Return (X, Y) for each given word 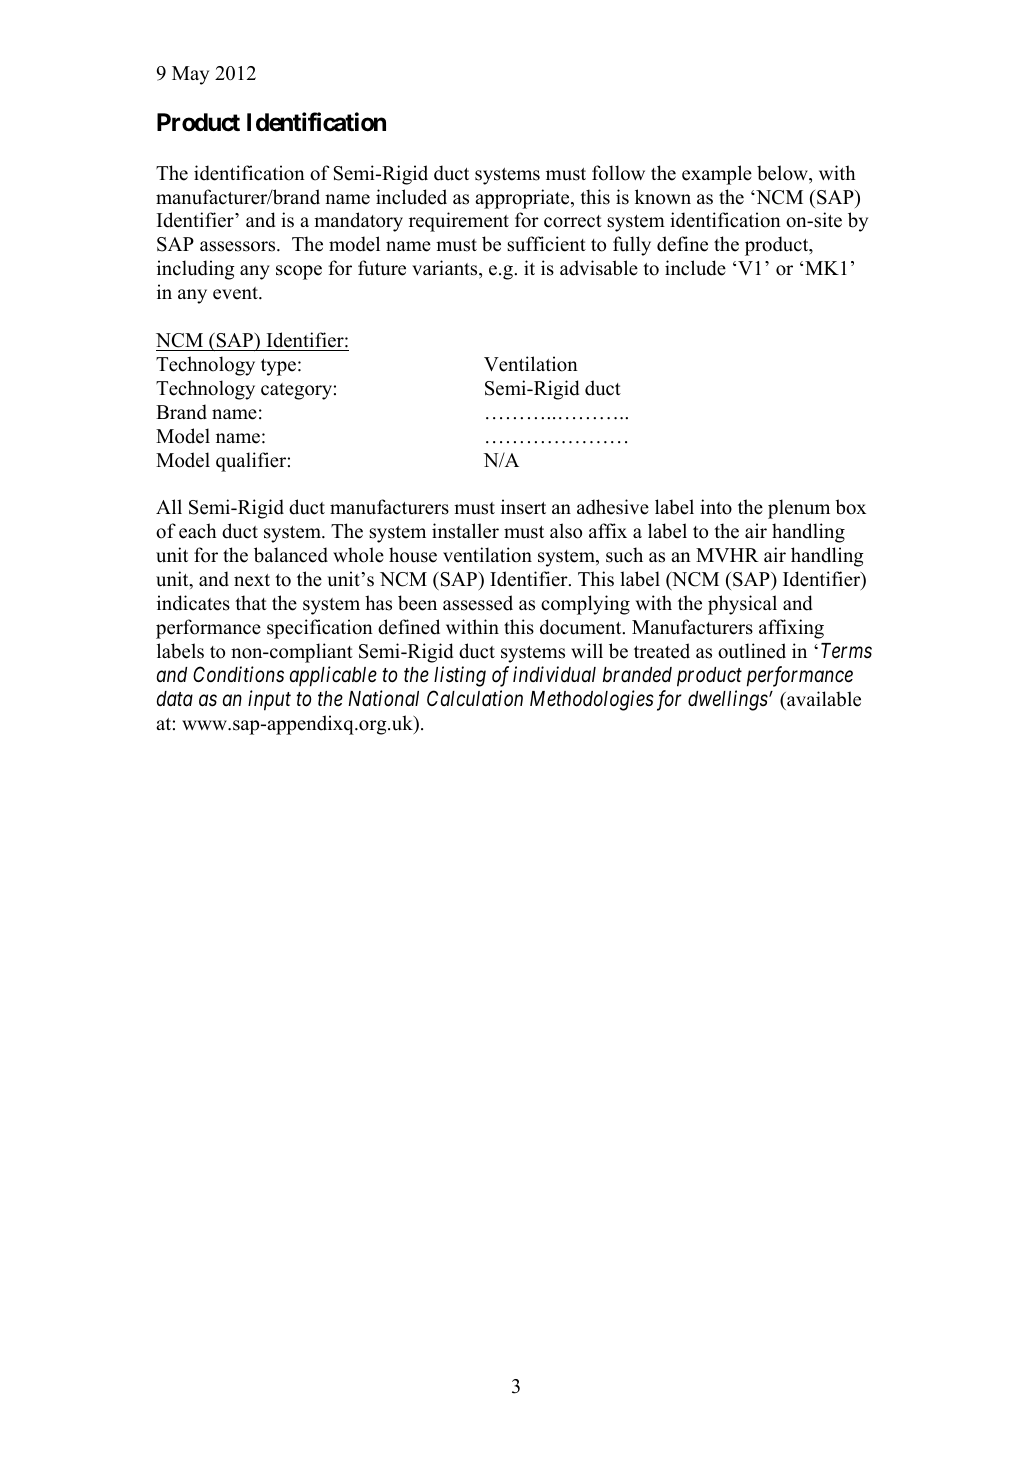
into (716, 507)
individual (554, 674)
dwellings (729, 700)
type (278, 367)
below (783, 173)
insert (523, 507)
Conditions (238, 674)
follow (618, 173)
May (190, 75)
